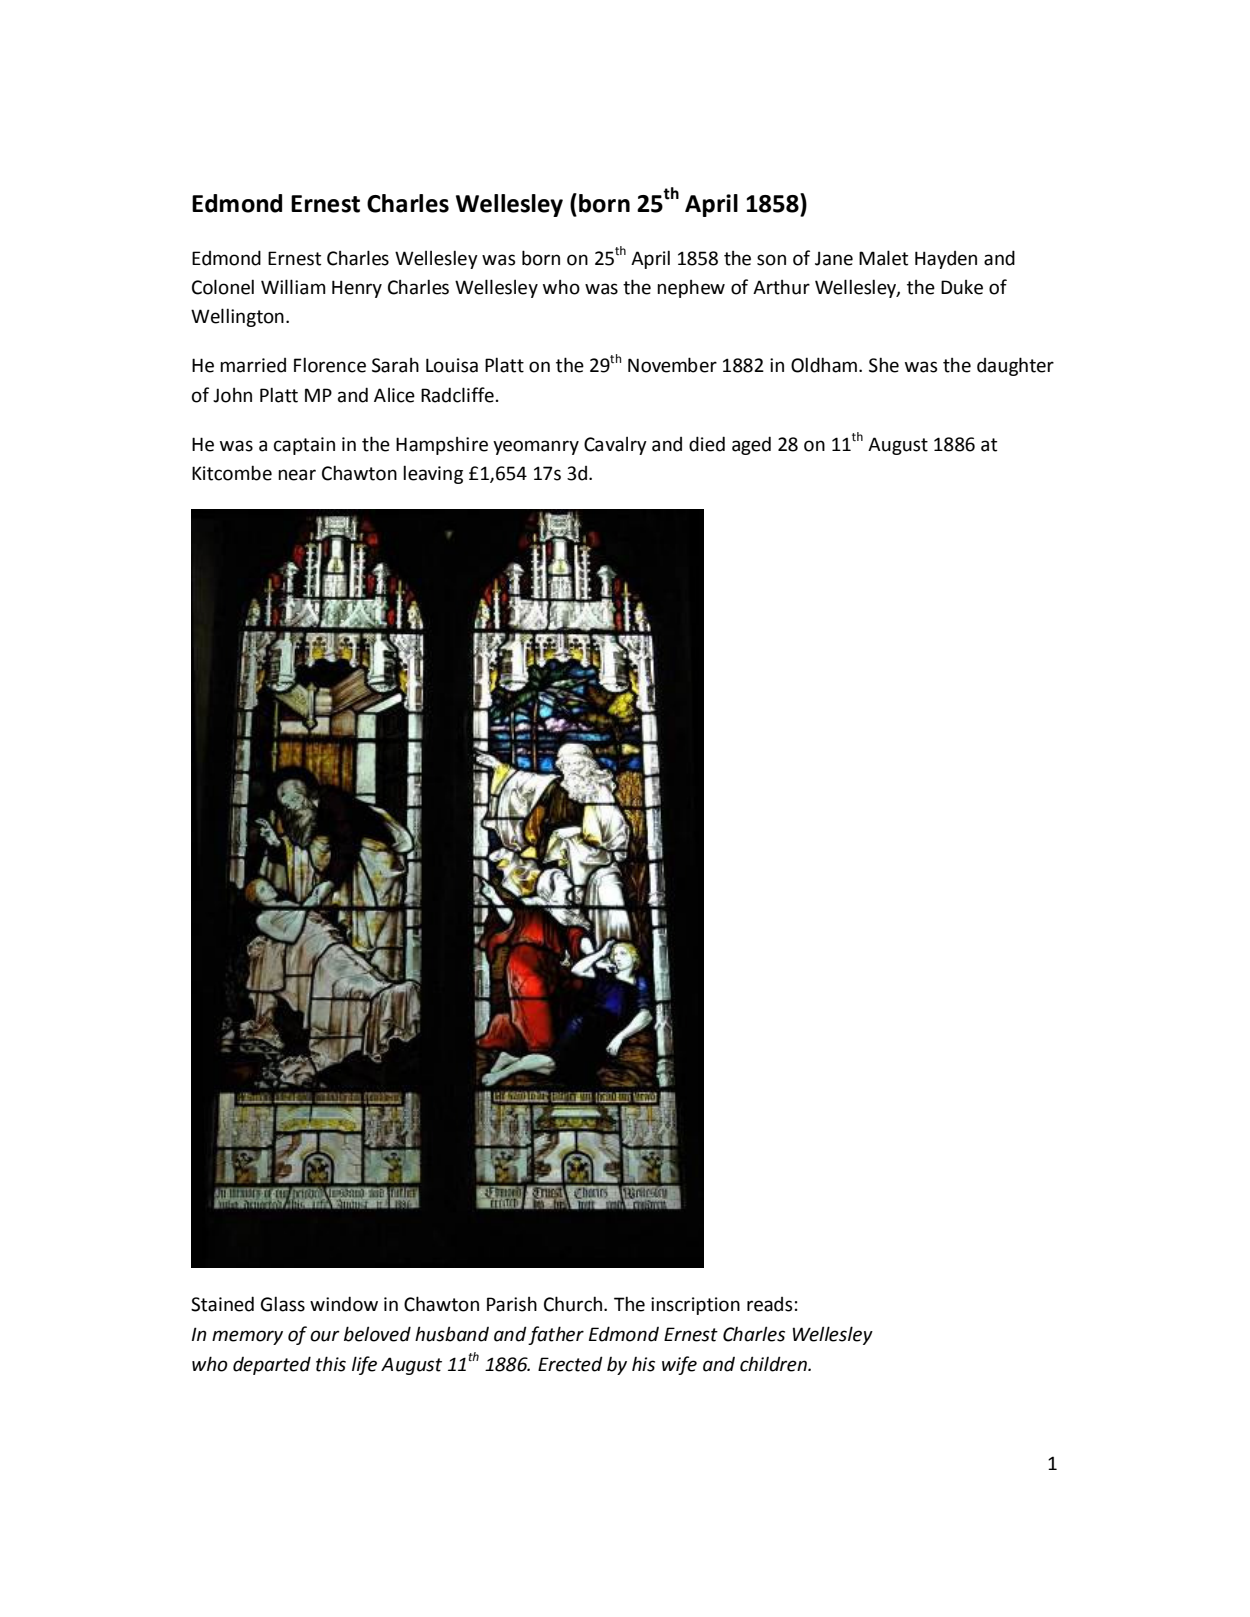  I want to click on reads, so click(770, 1304).
